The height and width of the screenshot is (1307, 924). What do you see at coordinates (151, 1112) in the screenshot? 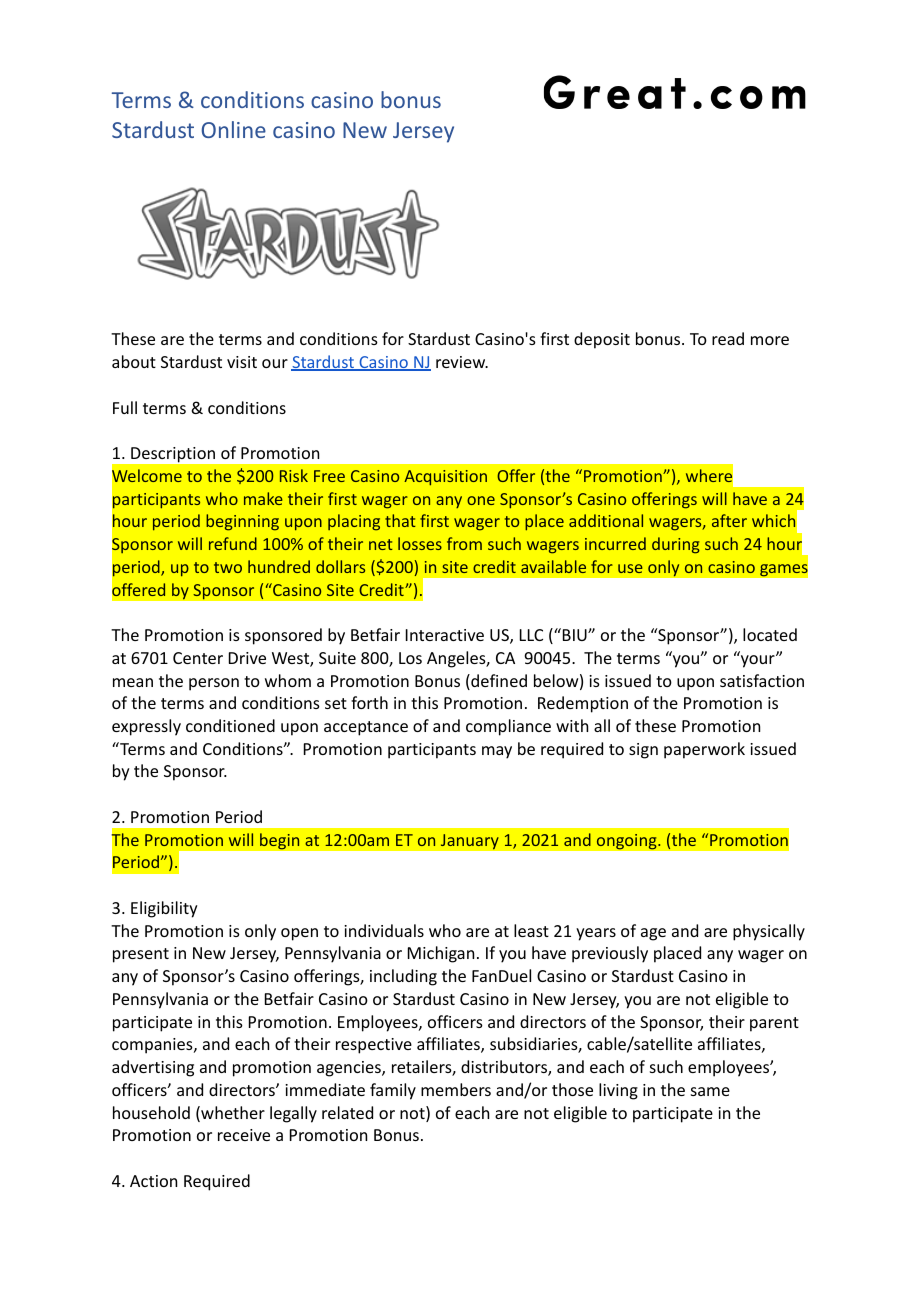
I see `household` at bounding box center [151, 1112].
